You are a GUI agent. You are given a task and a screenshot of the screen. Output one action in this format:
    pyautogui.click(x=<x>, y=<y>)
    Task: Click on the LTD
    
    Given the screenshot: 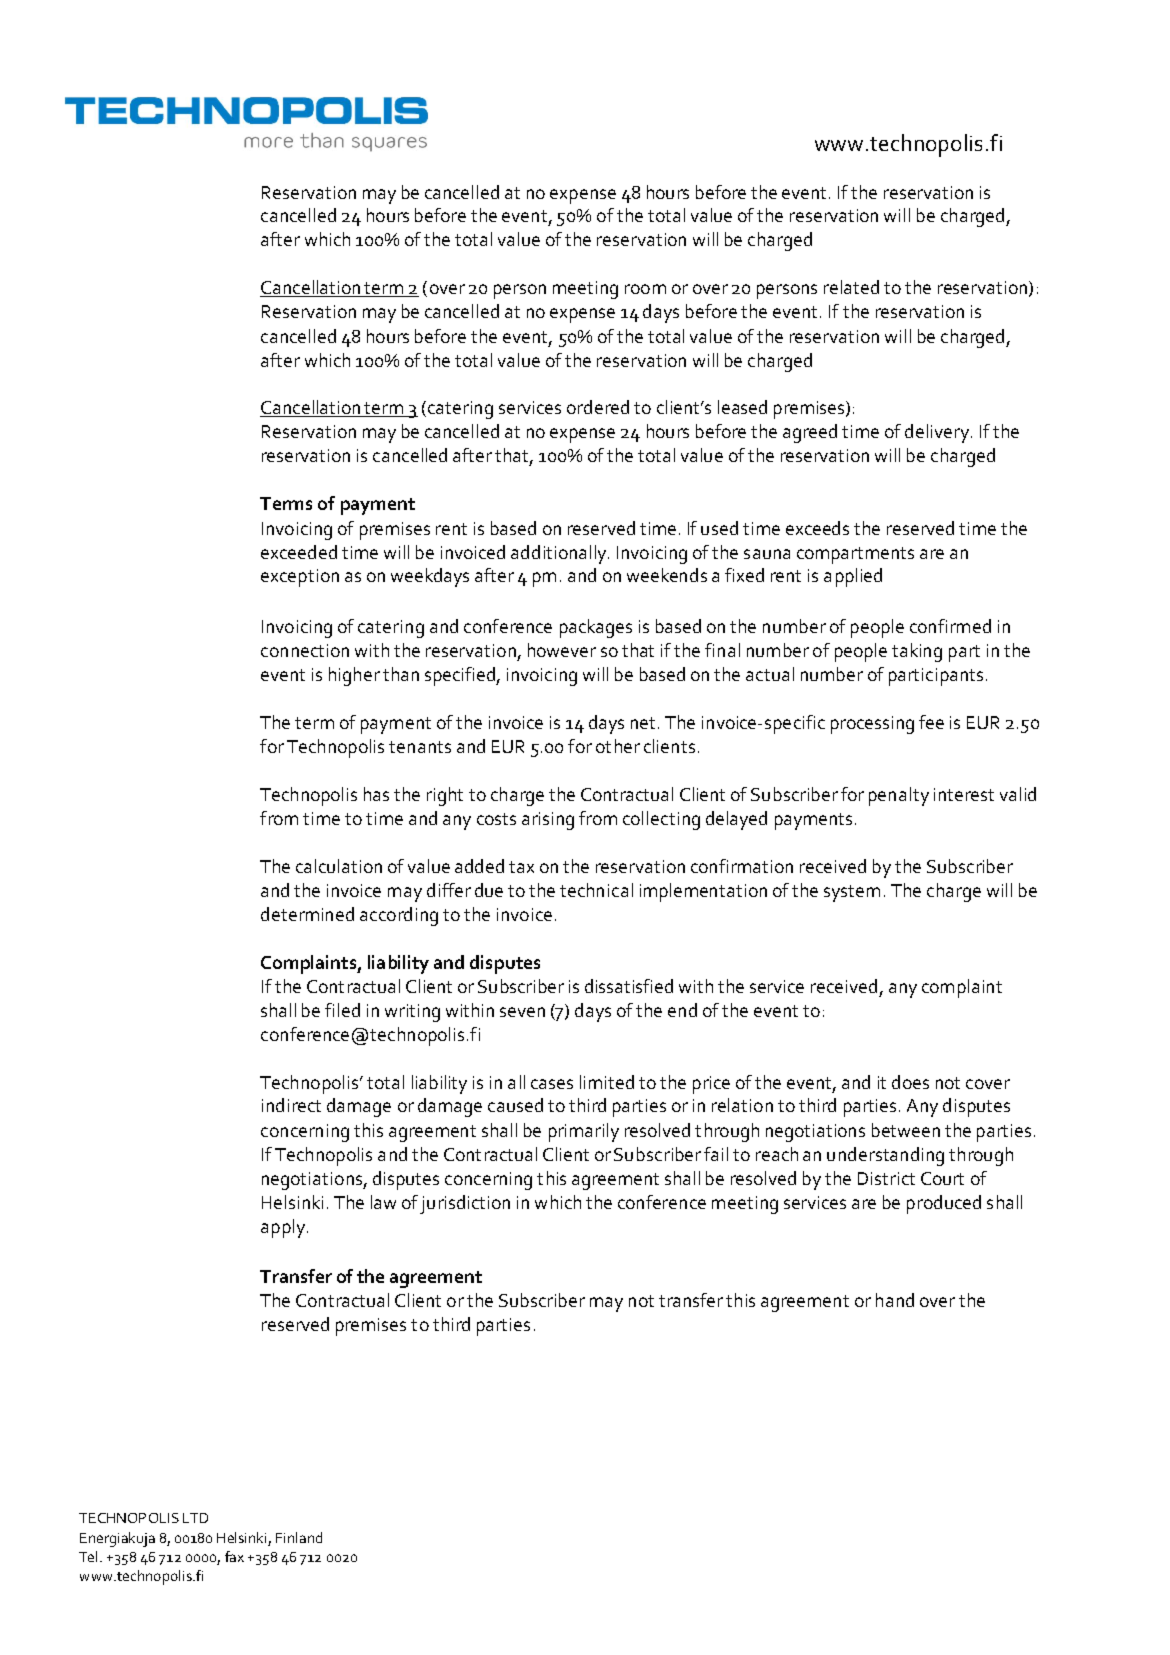 What is the action you would take?
    pyautogui.click(x=195, y=1518)
